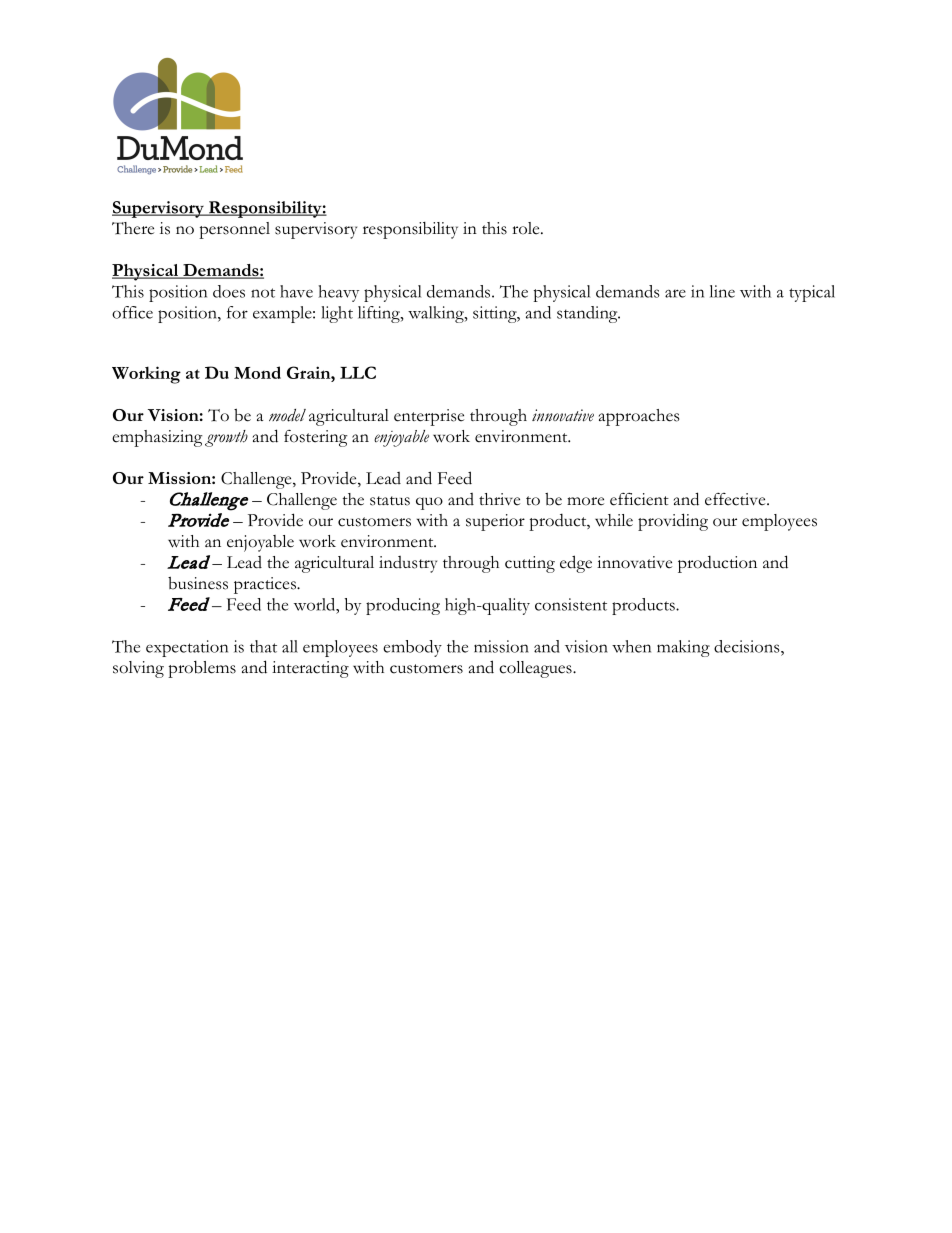 Image resolution: width=952 pixels, height=1233 pixels. Describe the element at coordinates (234, 230) in the document. I see `personnel` at that location.
